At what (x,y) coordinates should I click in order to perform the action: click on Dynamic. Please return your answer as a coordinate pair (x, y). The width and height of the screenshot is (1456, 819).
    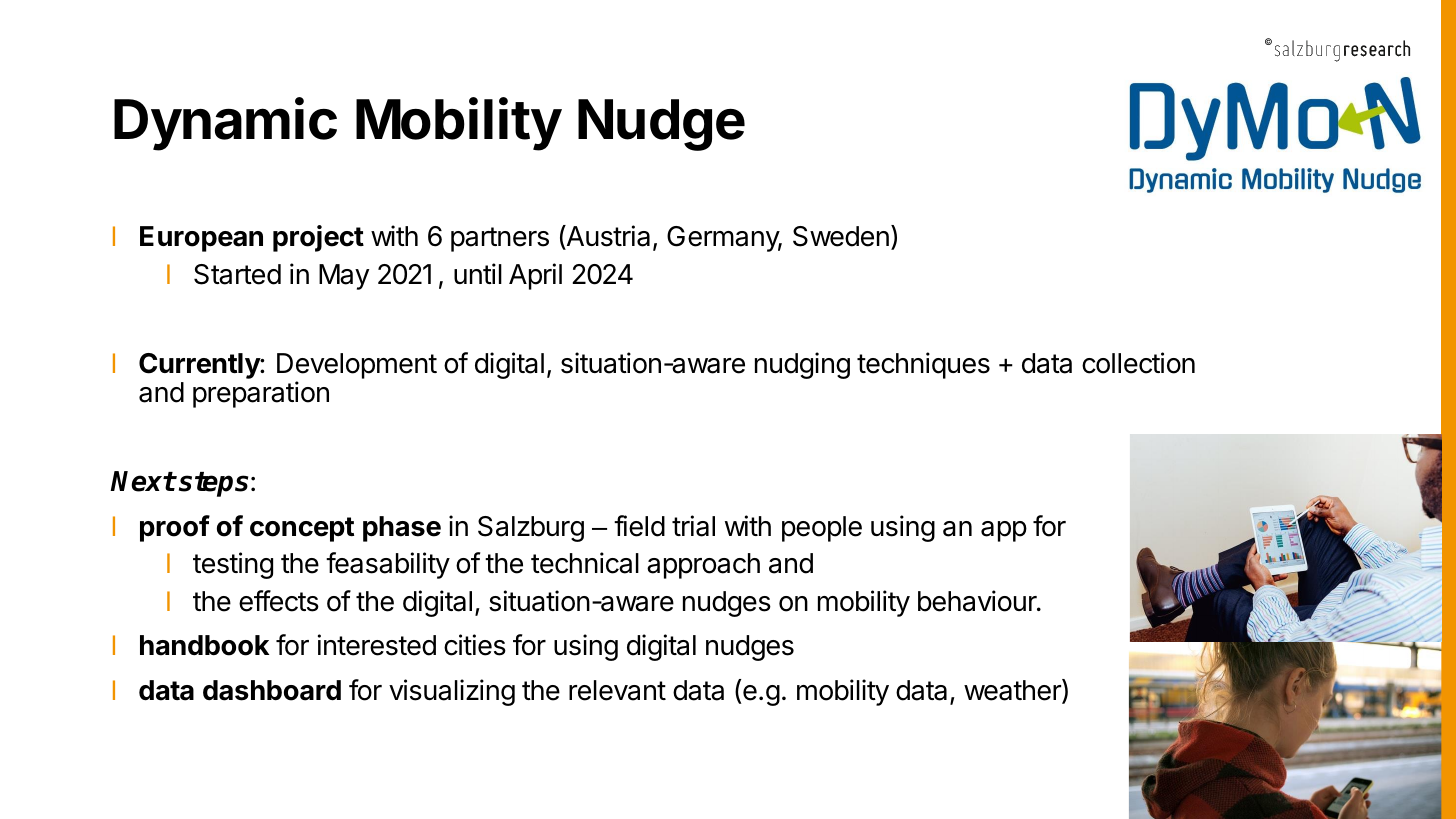
    Looking at the image, I should click on (225, 124).
